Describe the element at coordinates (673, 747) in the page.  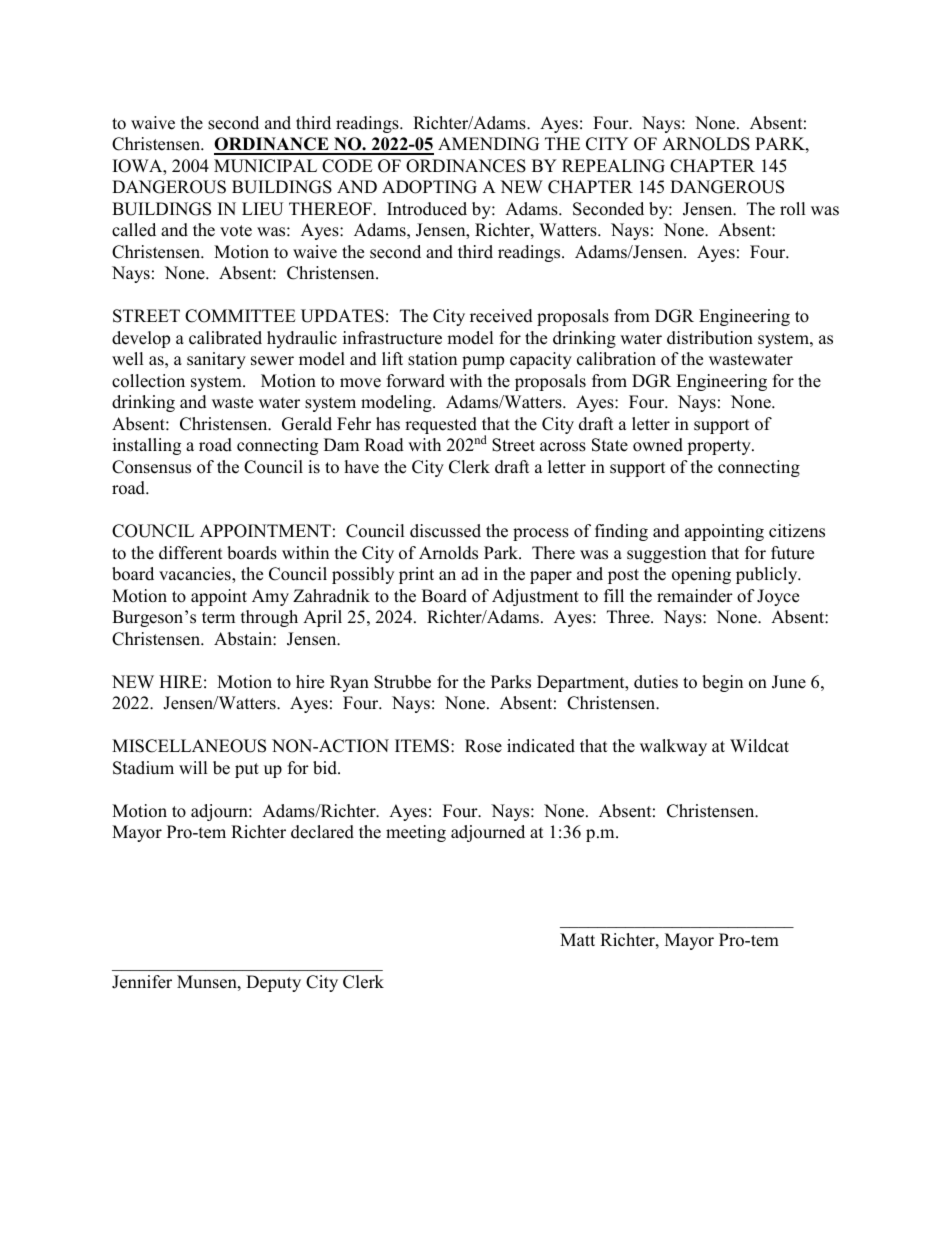
I see `walkway` at that location.
